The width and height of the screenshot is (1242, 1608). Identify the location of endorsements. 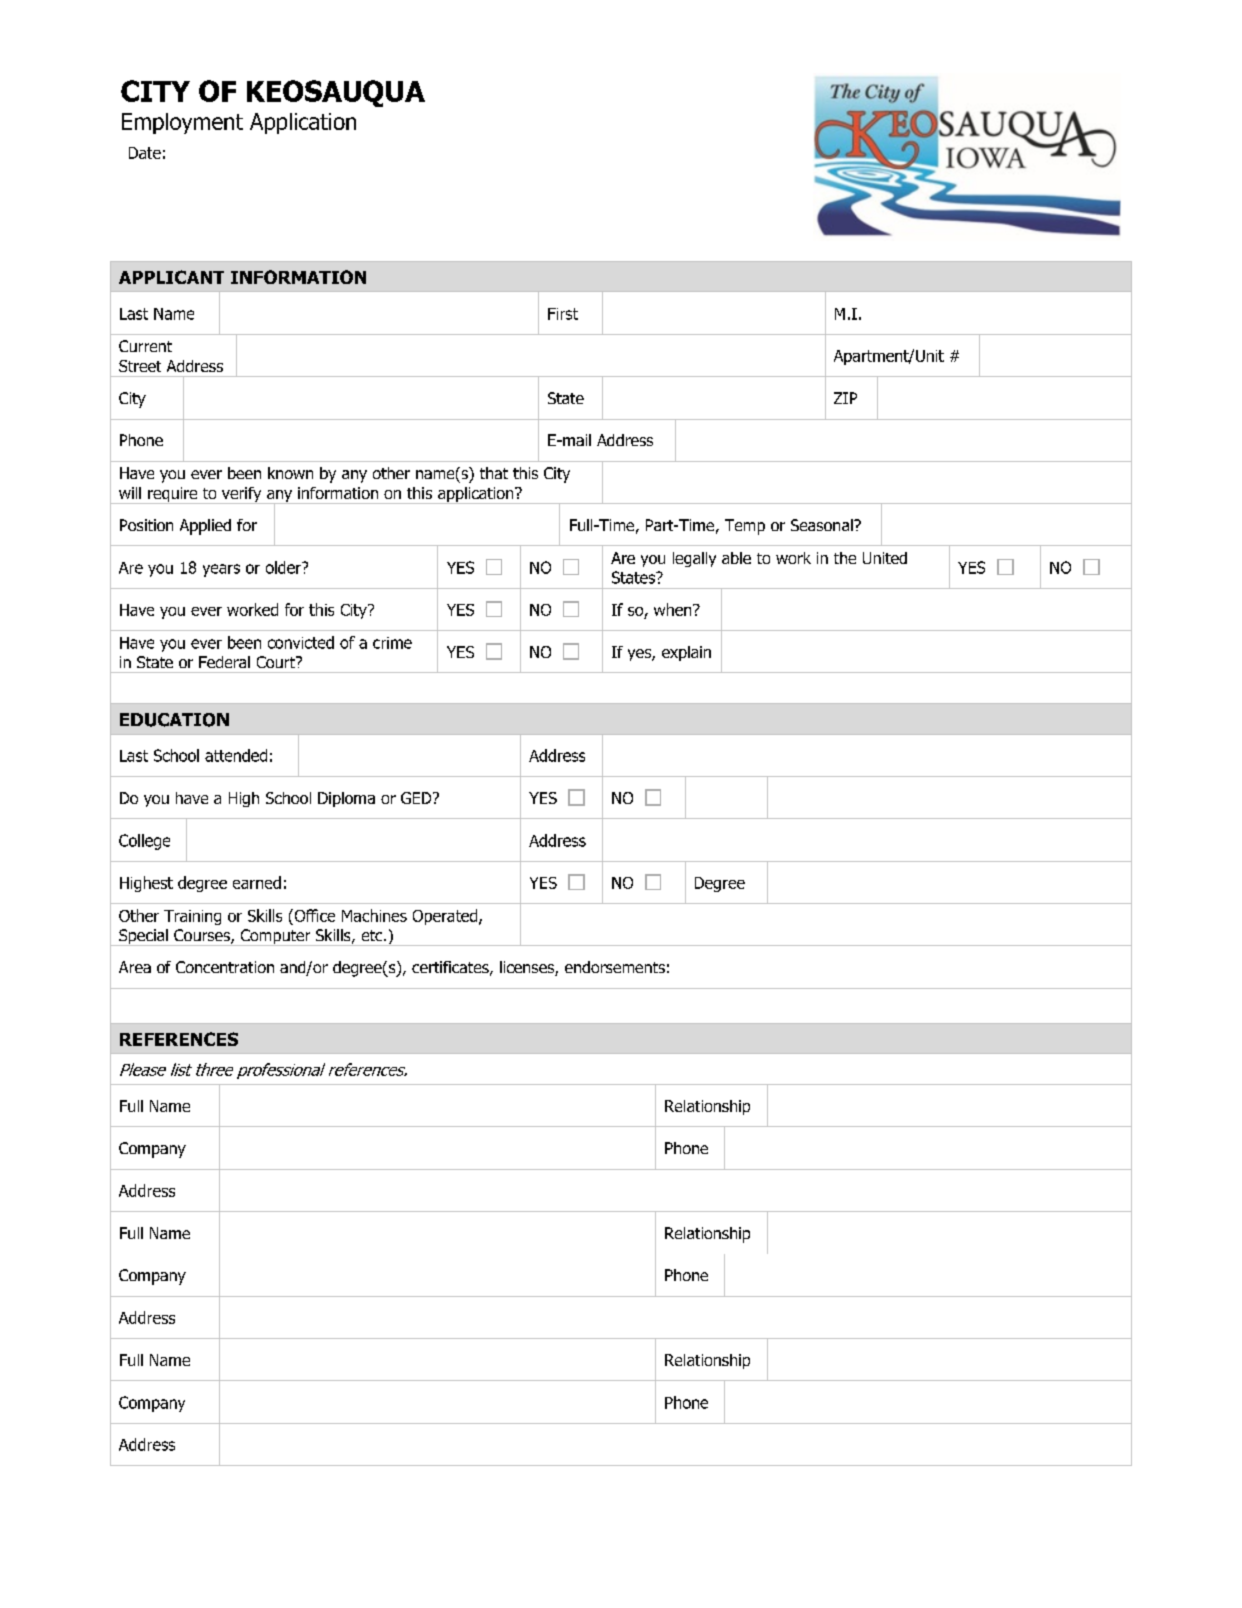
(615, 967).
